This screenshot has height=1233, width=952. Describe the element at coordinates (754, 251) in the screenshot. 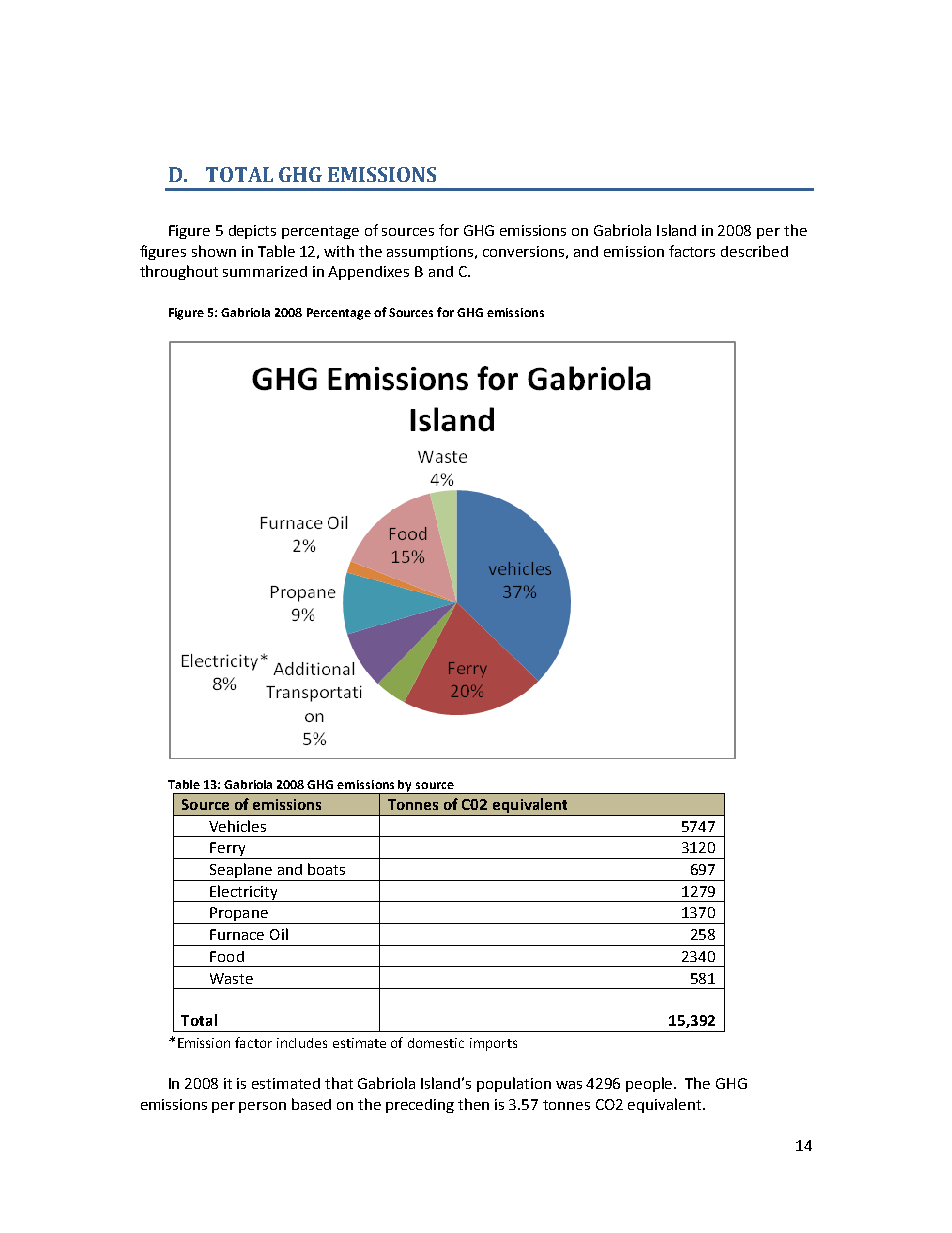

I see `described` at that location.
